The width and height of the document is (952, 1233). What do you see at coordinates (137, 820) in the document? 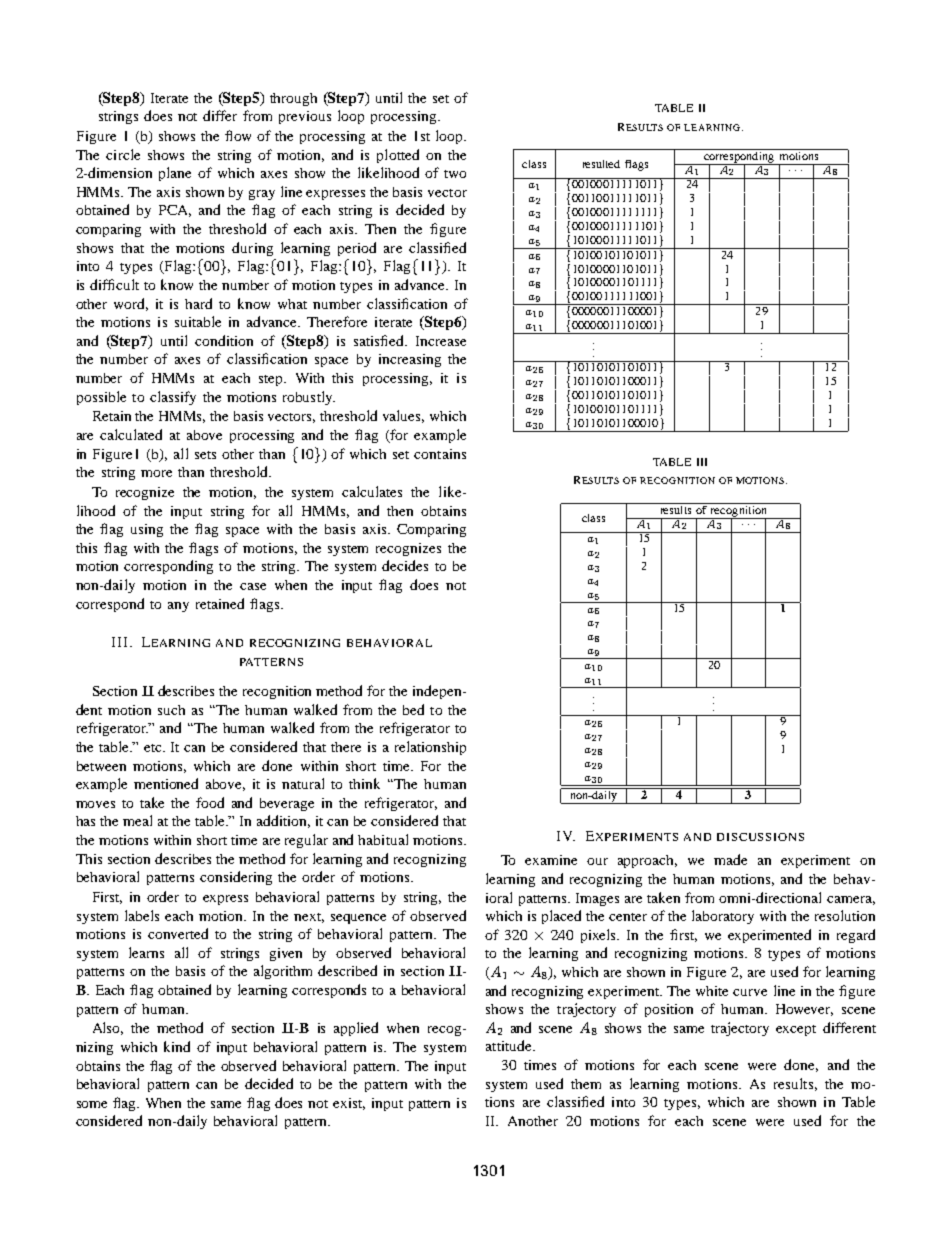
I see `meal` at bounding box center [137, 820].
